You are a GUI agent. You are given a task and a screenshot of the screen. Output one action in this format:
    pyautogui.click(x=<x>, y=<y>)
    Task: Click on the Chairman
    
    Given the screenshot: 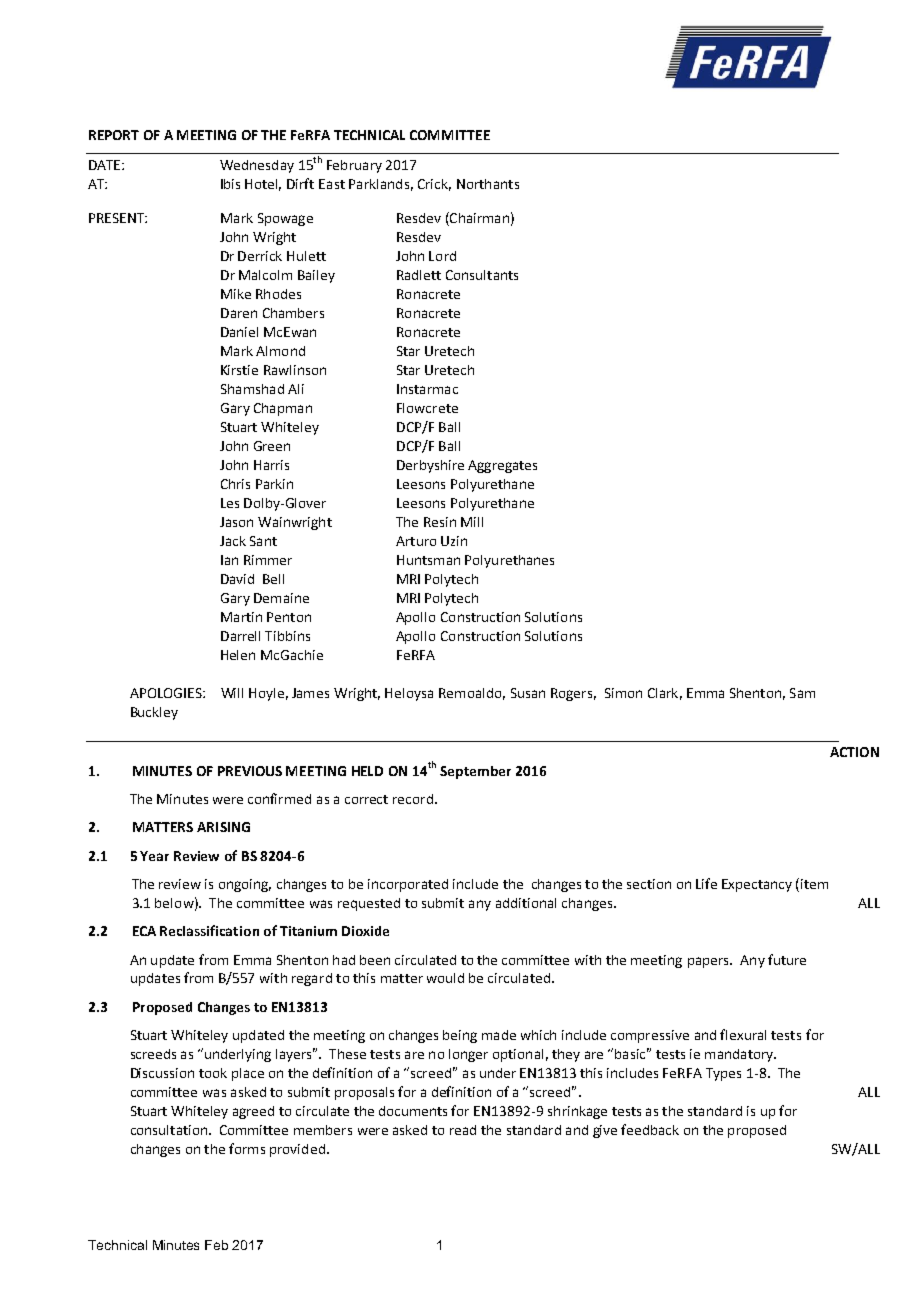 What is the action you would take?
    pyautogui.click(x=478, y=219)
